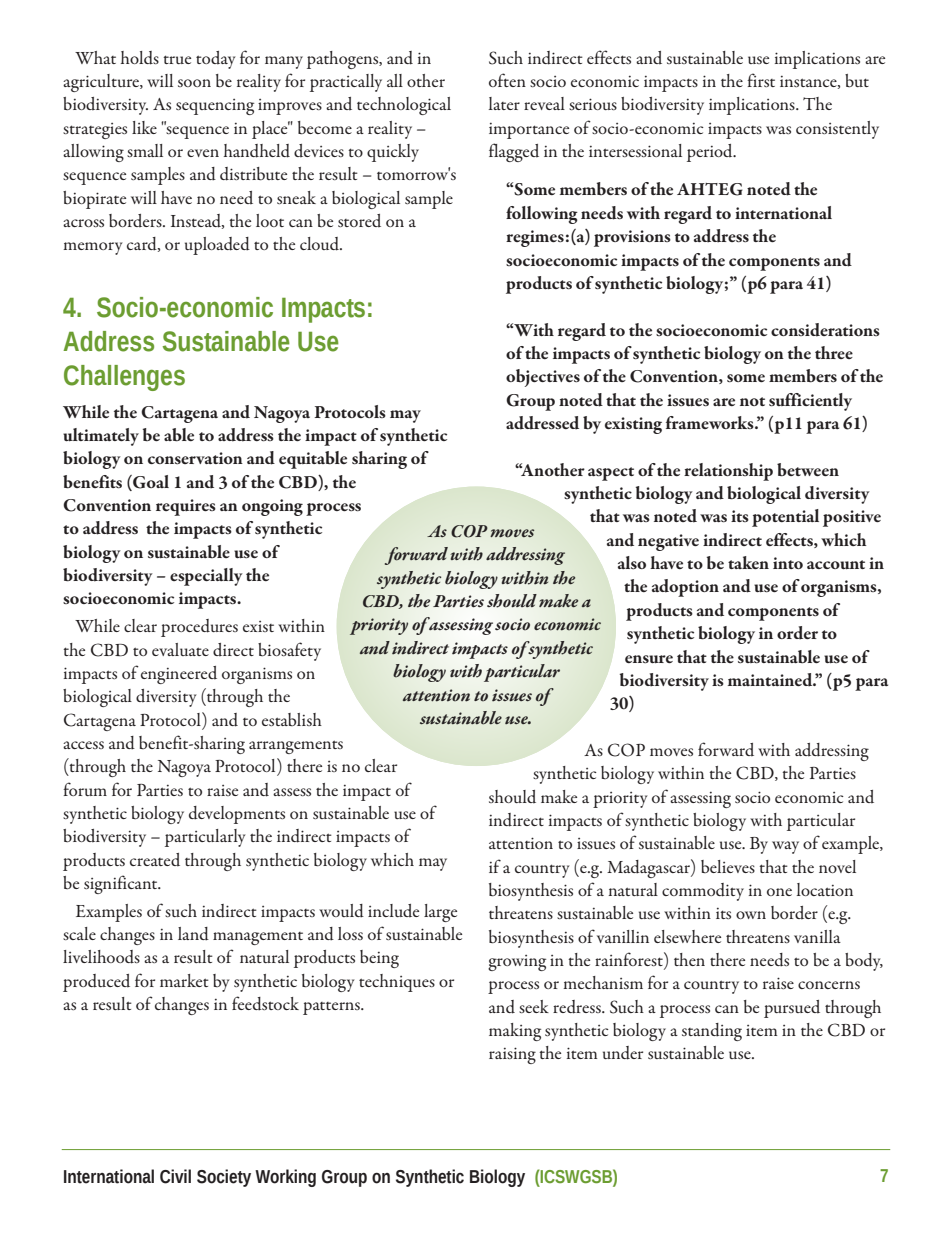 This page has height=1233, width=952. What do you see at coordinates (785, 518) in the page?
I see `potential` at bounding box center [785, 518].
